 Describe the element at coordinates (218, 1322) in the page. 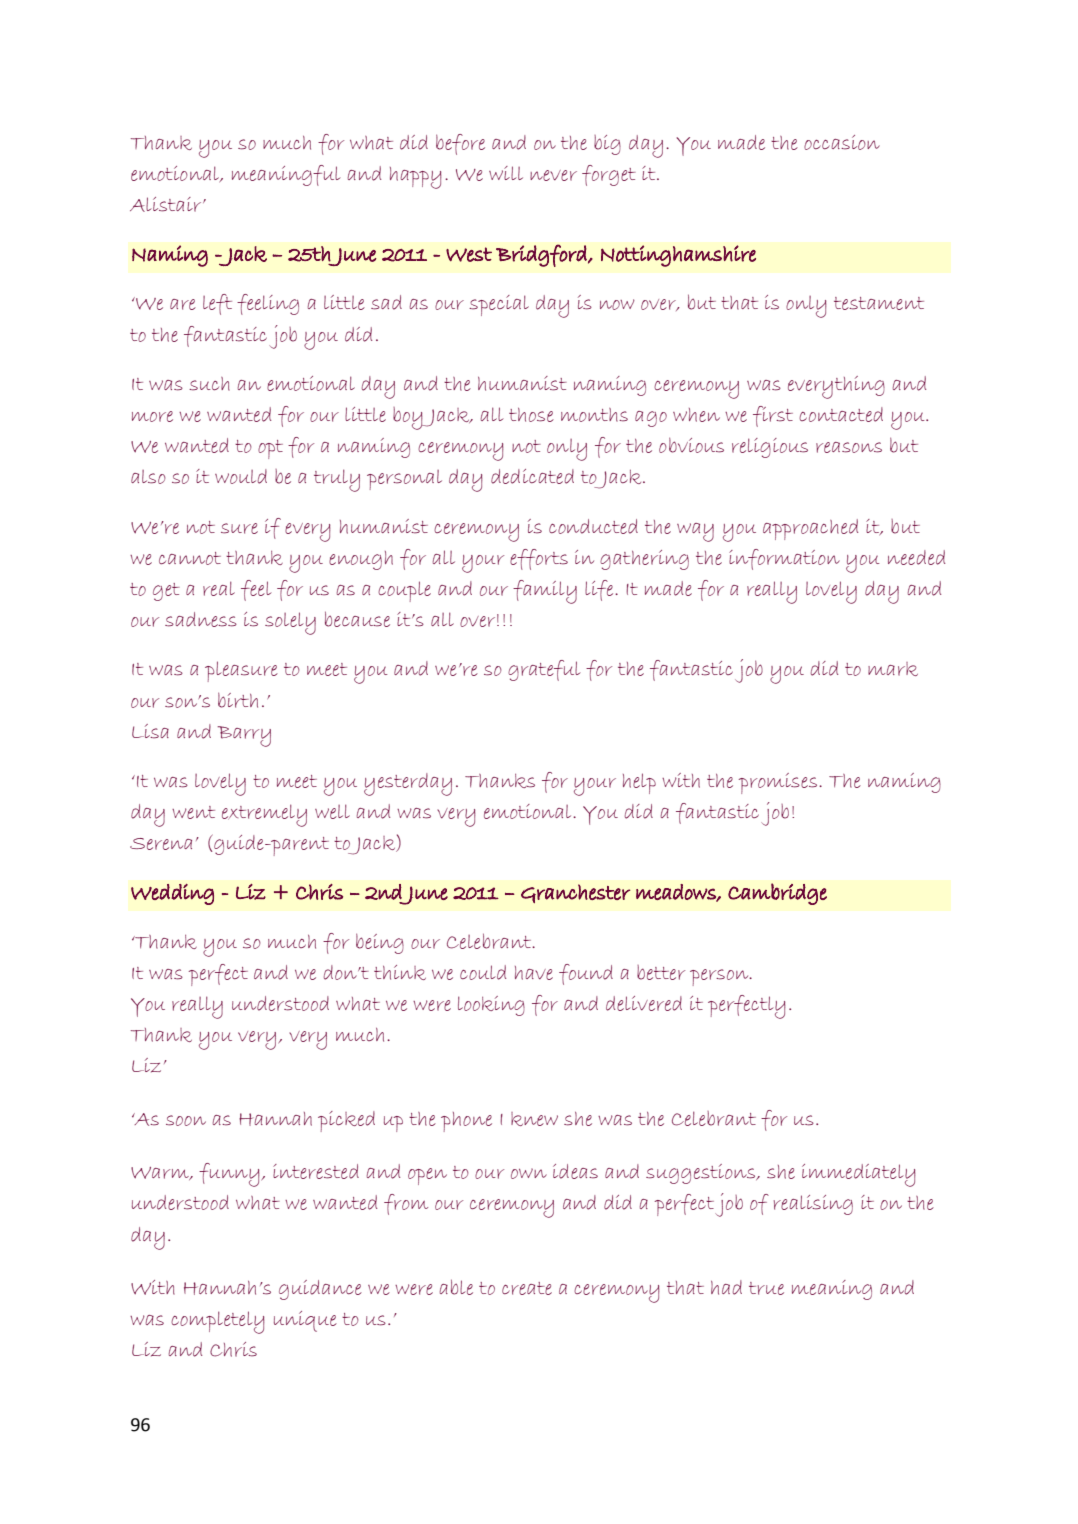

I see `completely` at that location.
